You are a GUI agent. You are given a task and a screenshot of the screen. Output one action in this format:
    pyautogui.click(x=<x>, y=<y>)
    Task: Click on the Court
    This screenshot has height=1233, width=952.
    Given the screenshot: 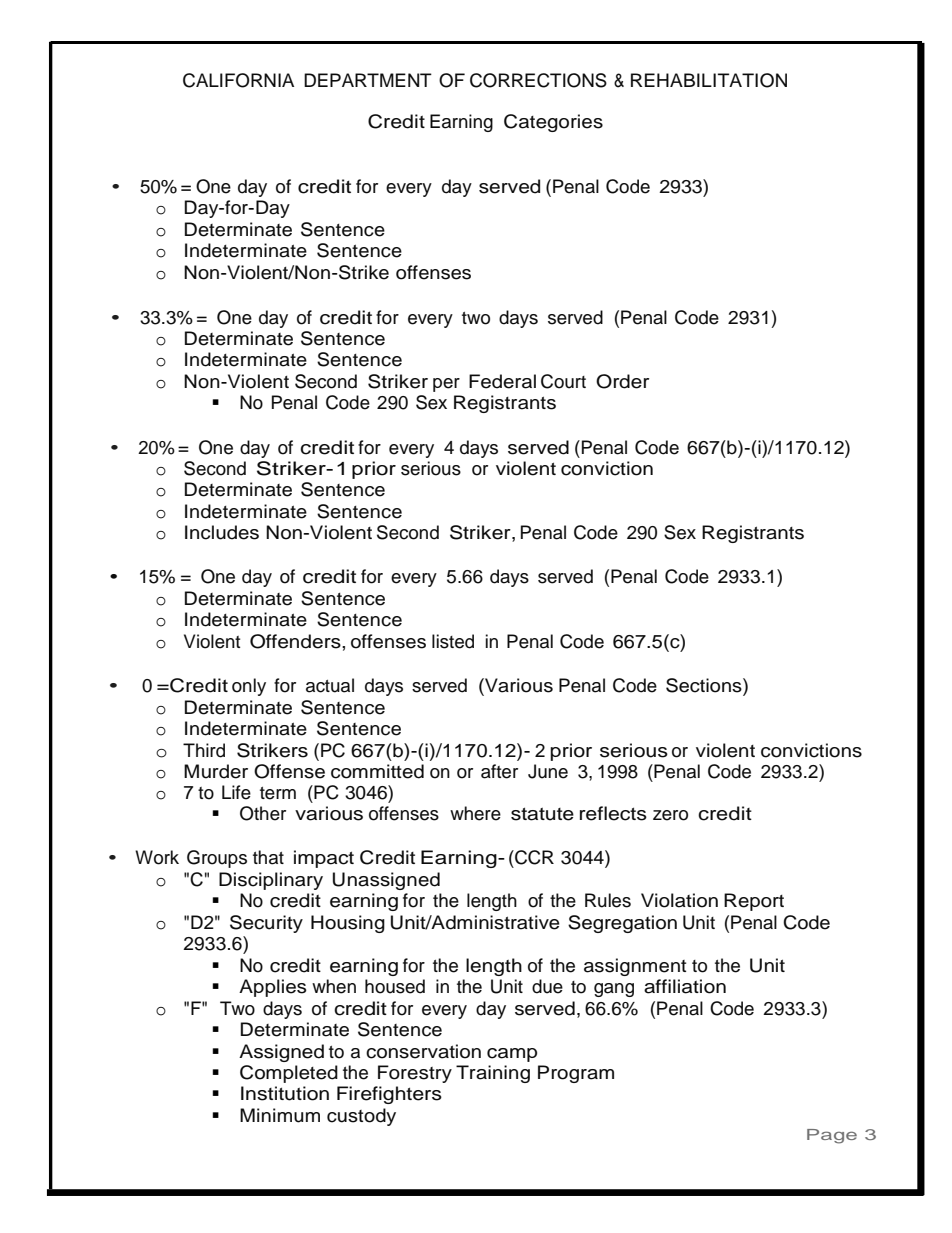 What is the action you would take?
    pyautogui.click(x=563, y=381)
